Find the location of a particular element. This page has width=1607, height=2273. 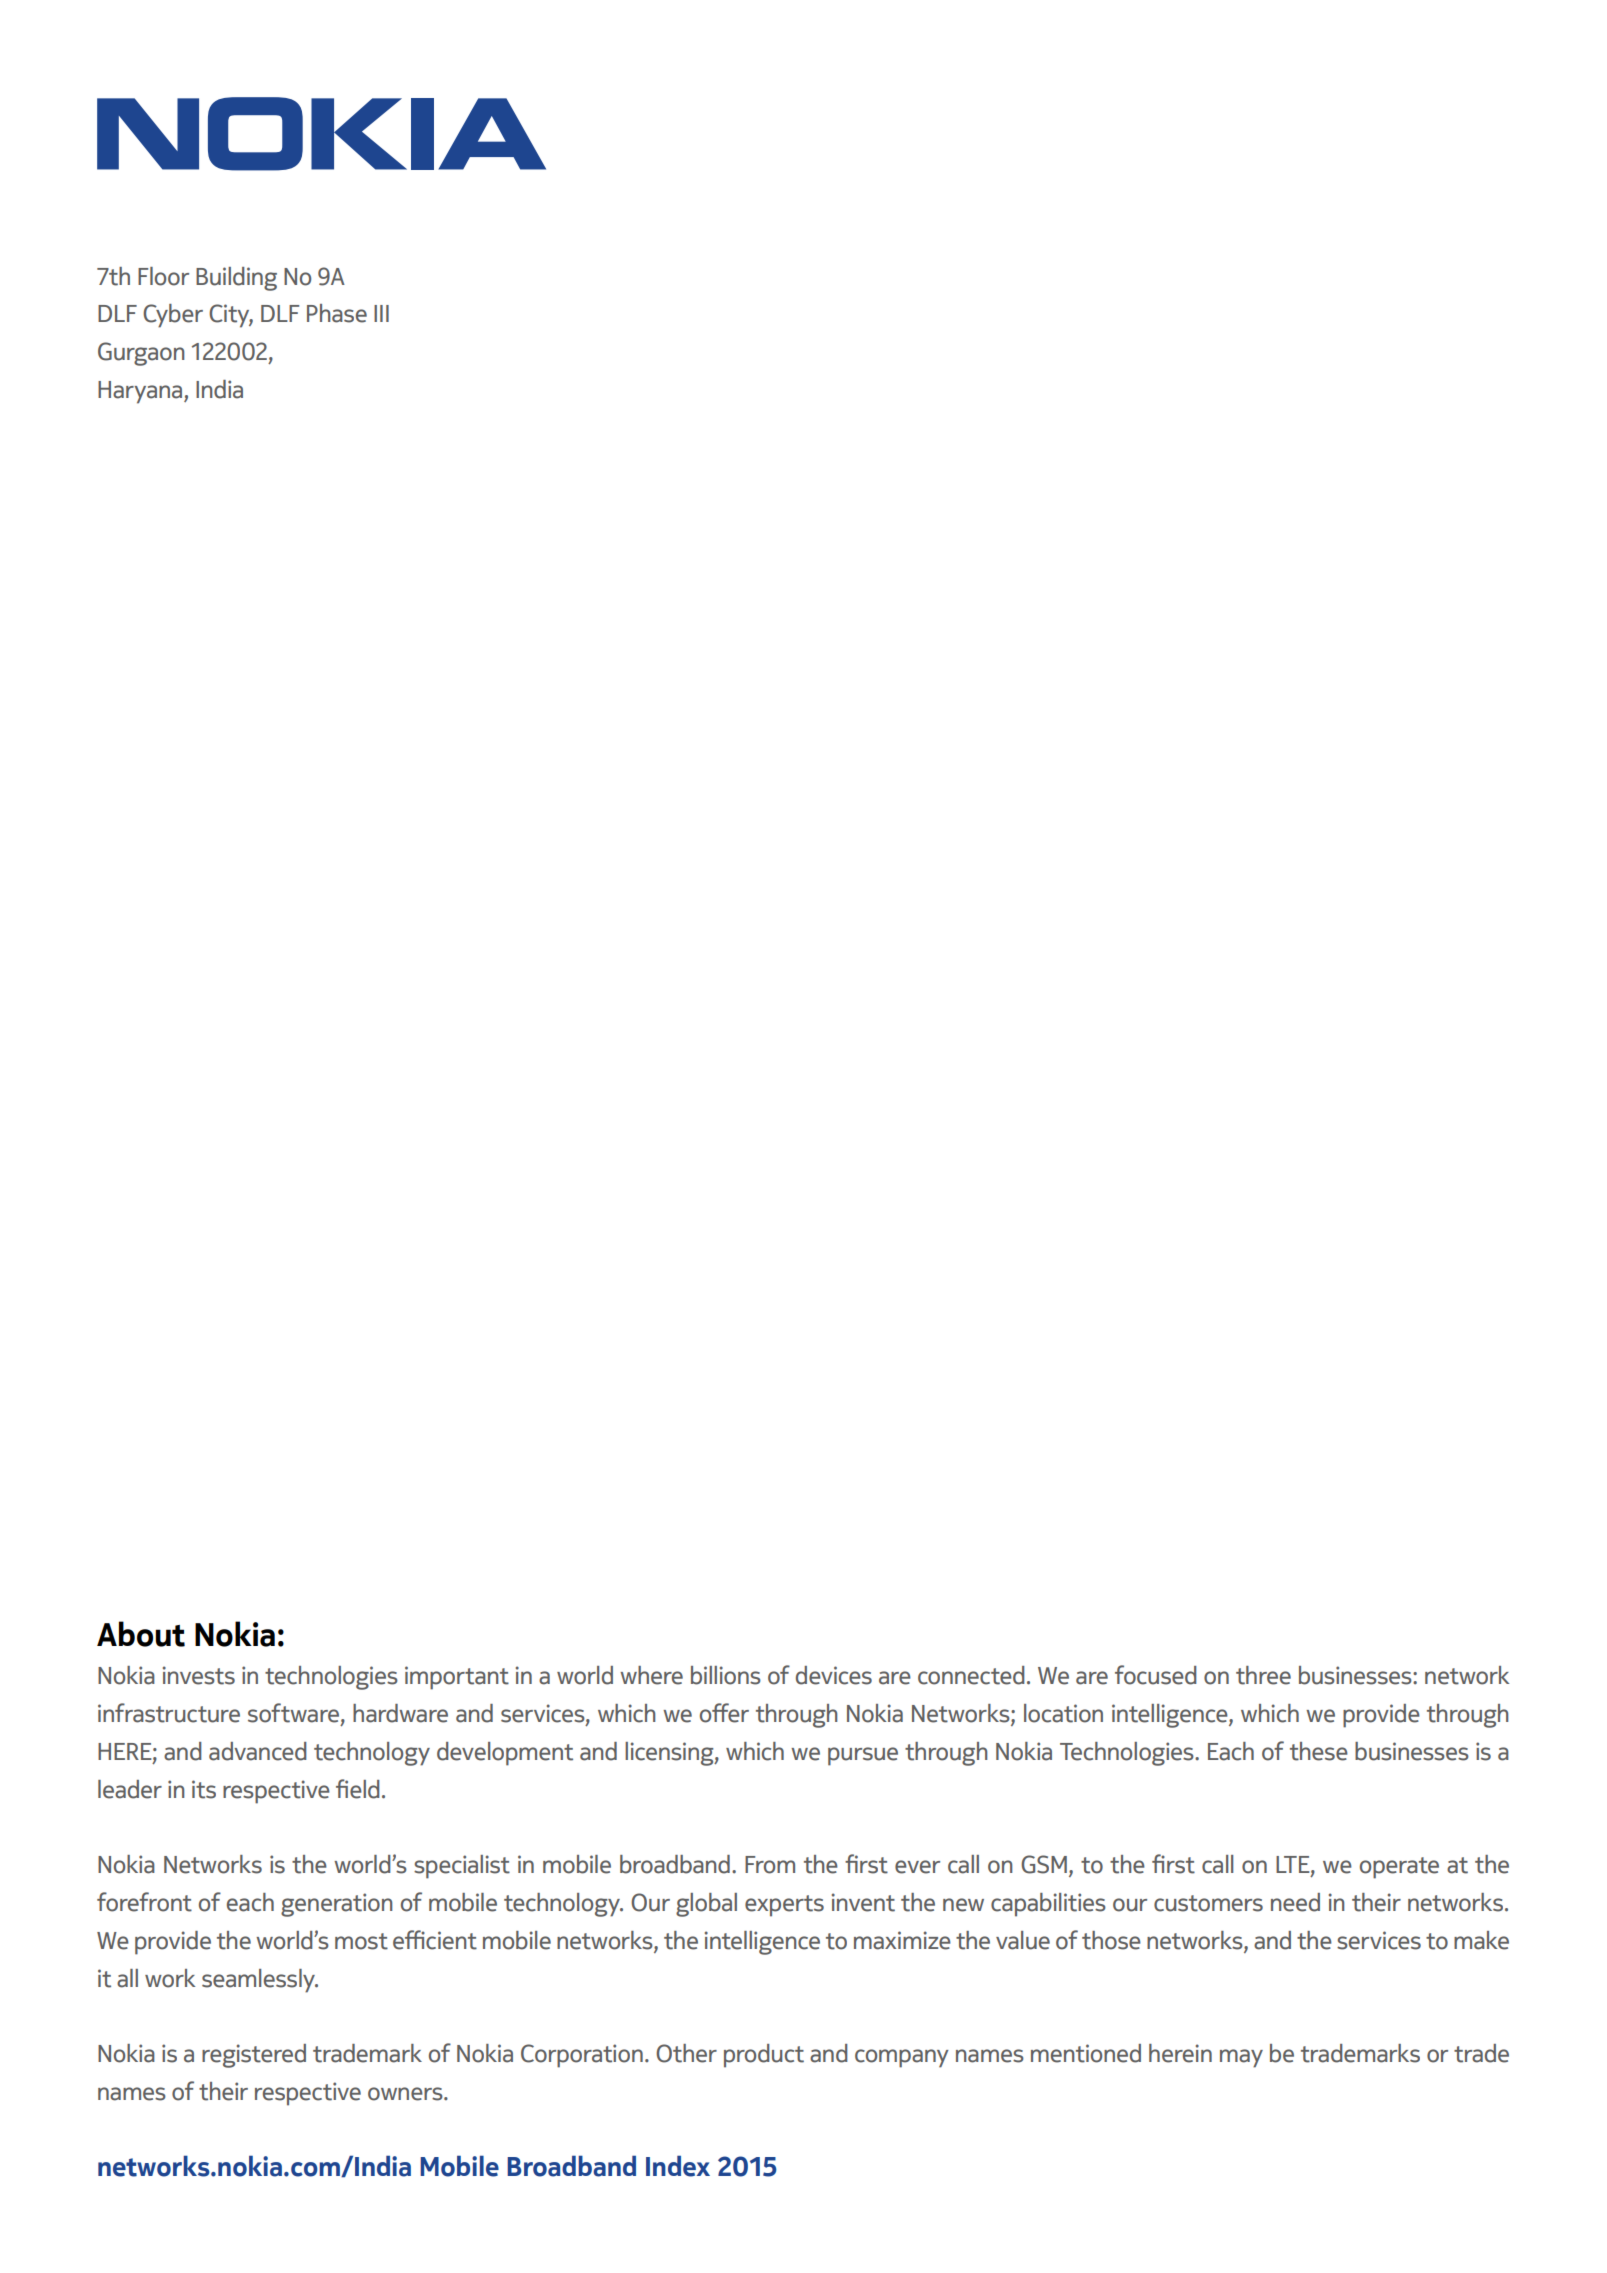

Gurgaon is located at coordinates (141, 354).
